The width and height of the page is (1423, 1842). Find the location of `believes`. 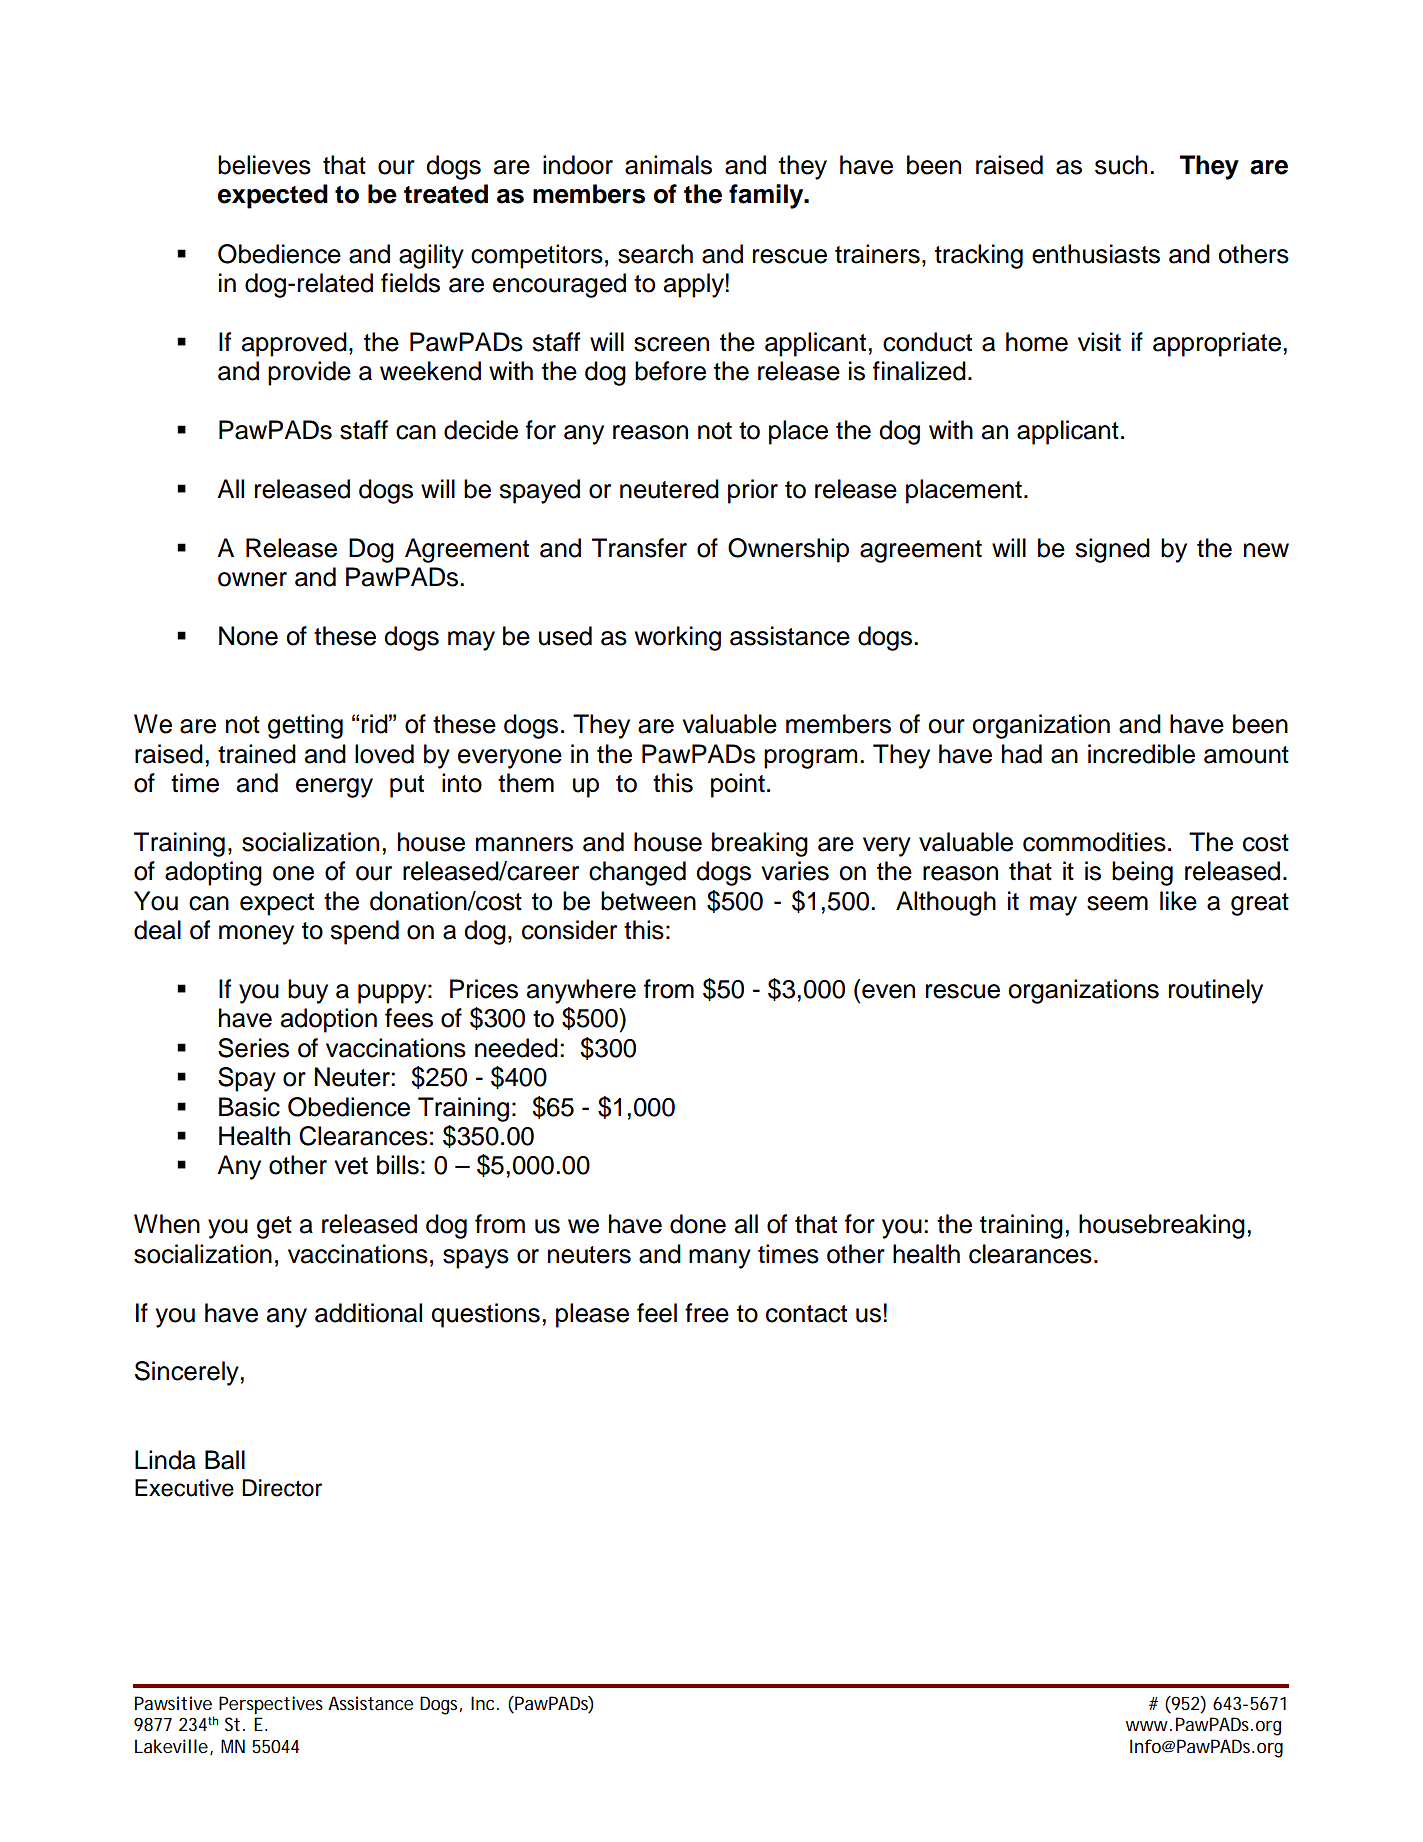

believes is located at coordinates (264, 165).
